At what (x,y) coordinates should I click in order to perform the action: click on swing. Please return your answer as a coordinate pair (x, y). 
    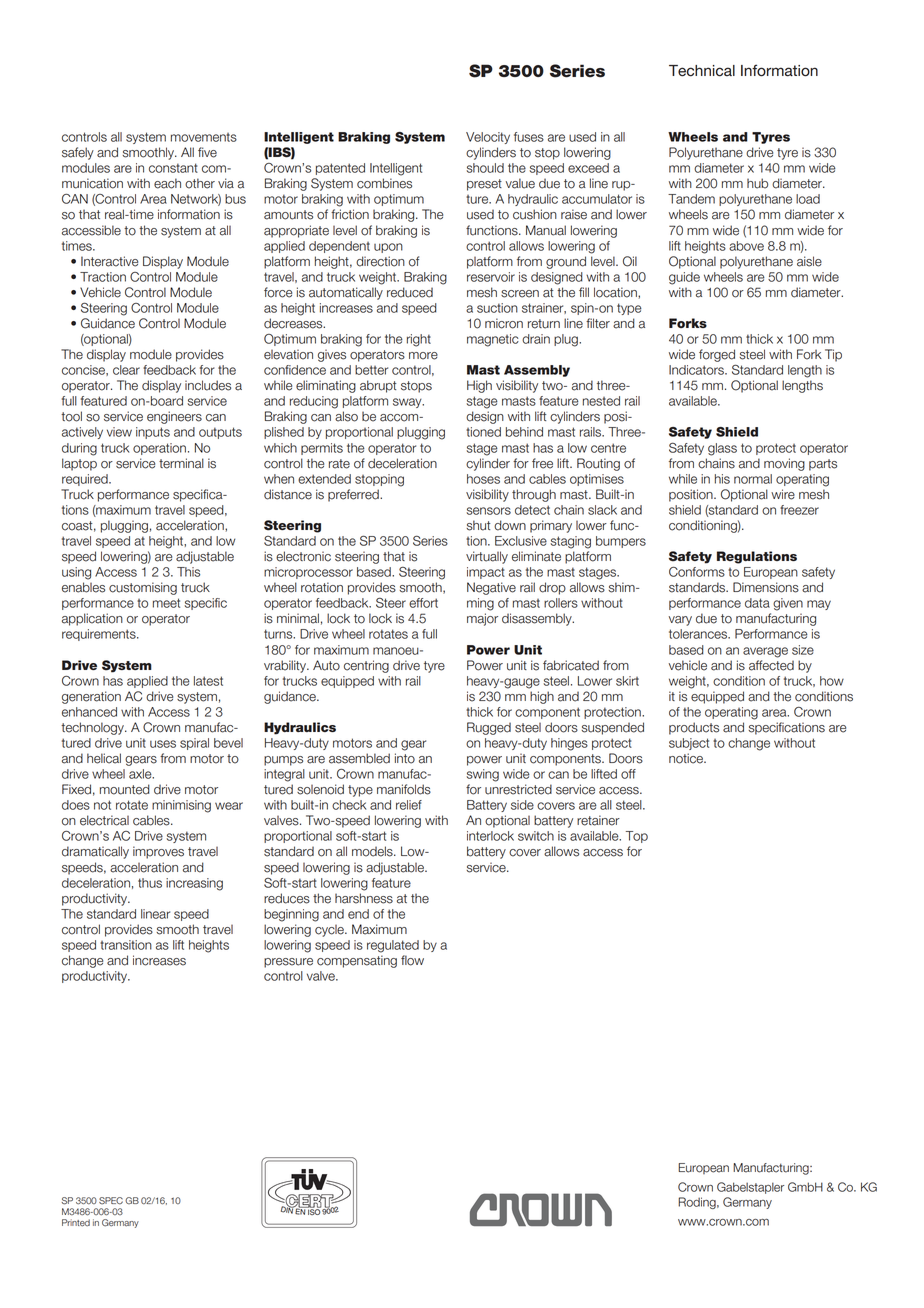
    Looking at the image, I should click on (482, 775).
